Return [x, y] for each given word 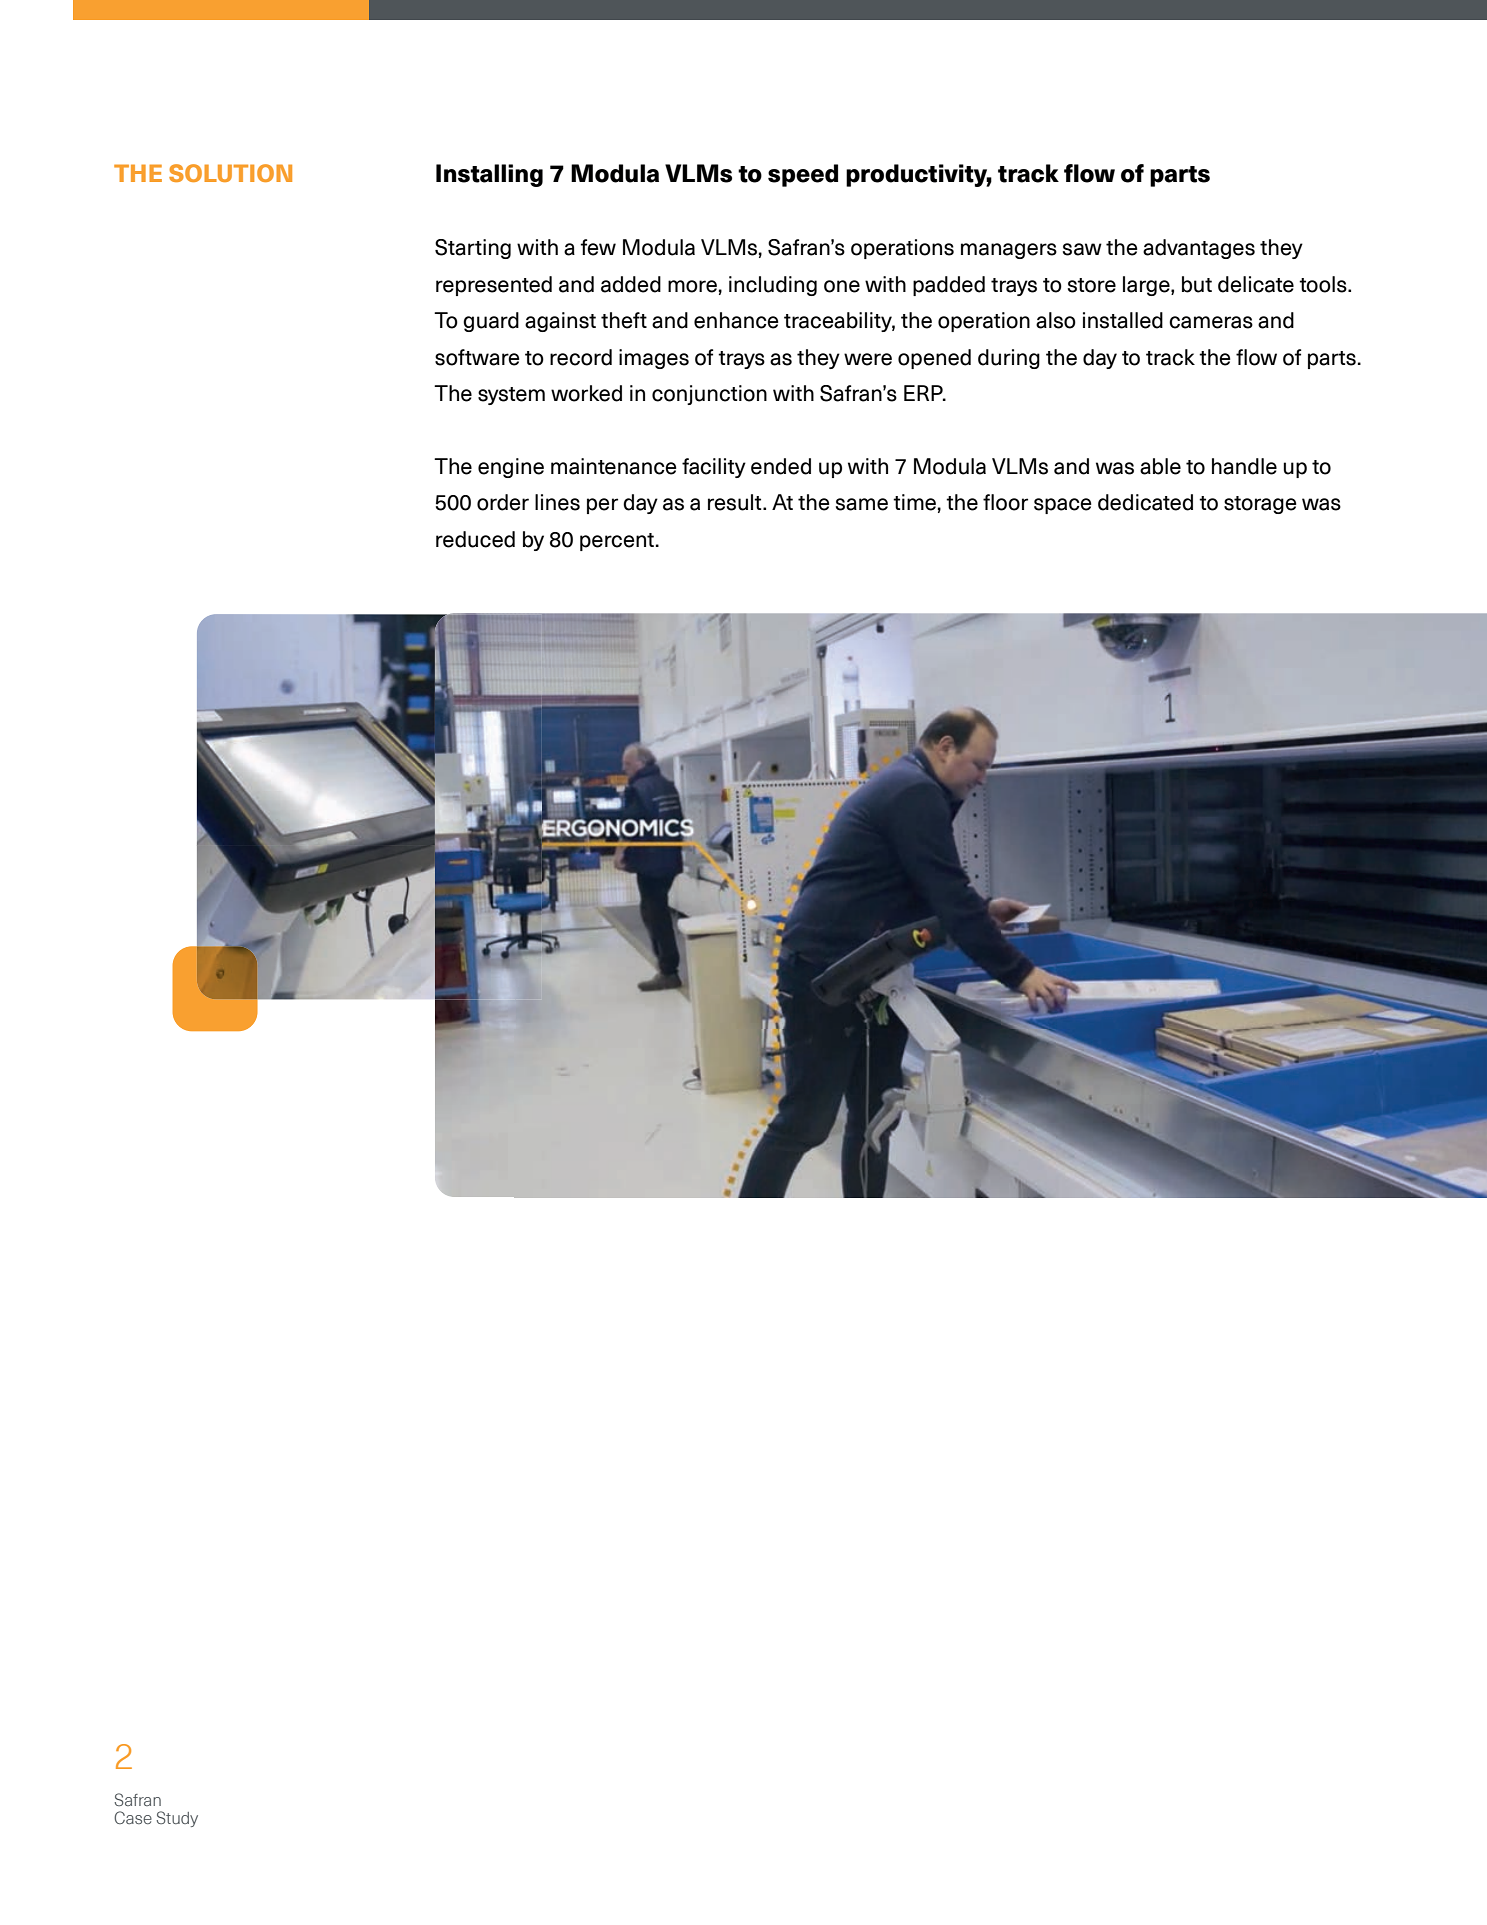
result [736, 502]
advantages [1199, 249]
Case [133, 1817]
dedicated [1145, 502]
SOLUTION [230, 173]
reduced [475, 539]
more [692, 286]
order [503, 502]
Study [177, 1819]
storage [1260, 505]
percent [617, 542]
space [1063, 506]
